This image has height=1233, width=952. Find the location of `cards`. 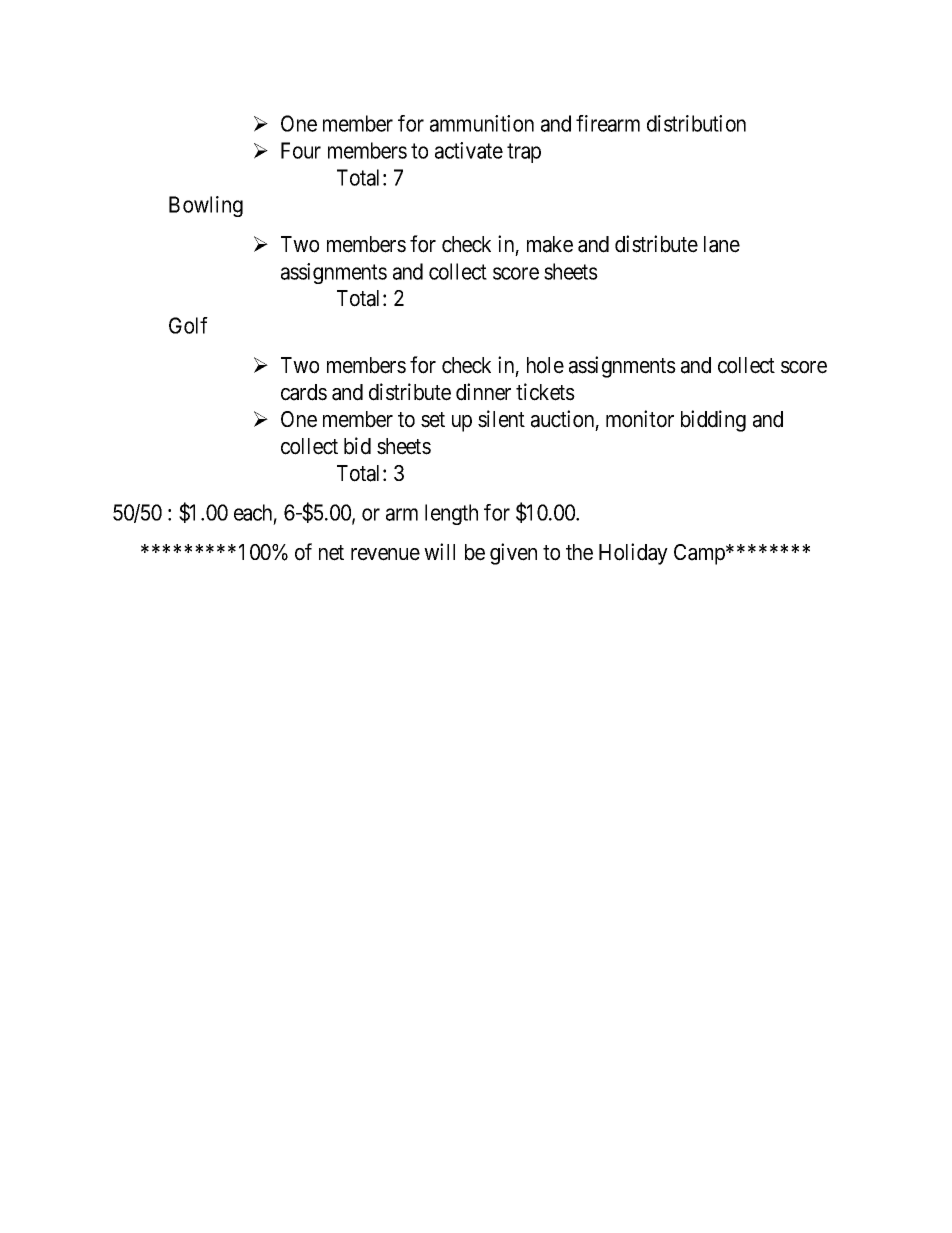

cards is located at coordinates (304, 392).
